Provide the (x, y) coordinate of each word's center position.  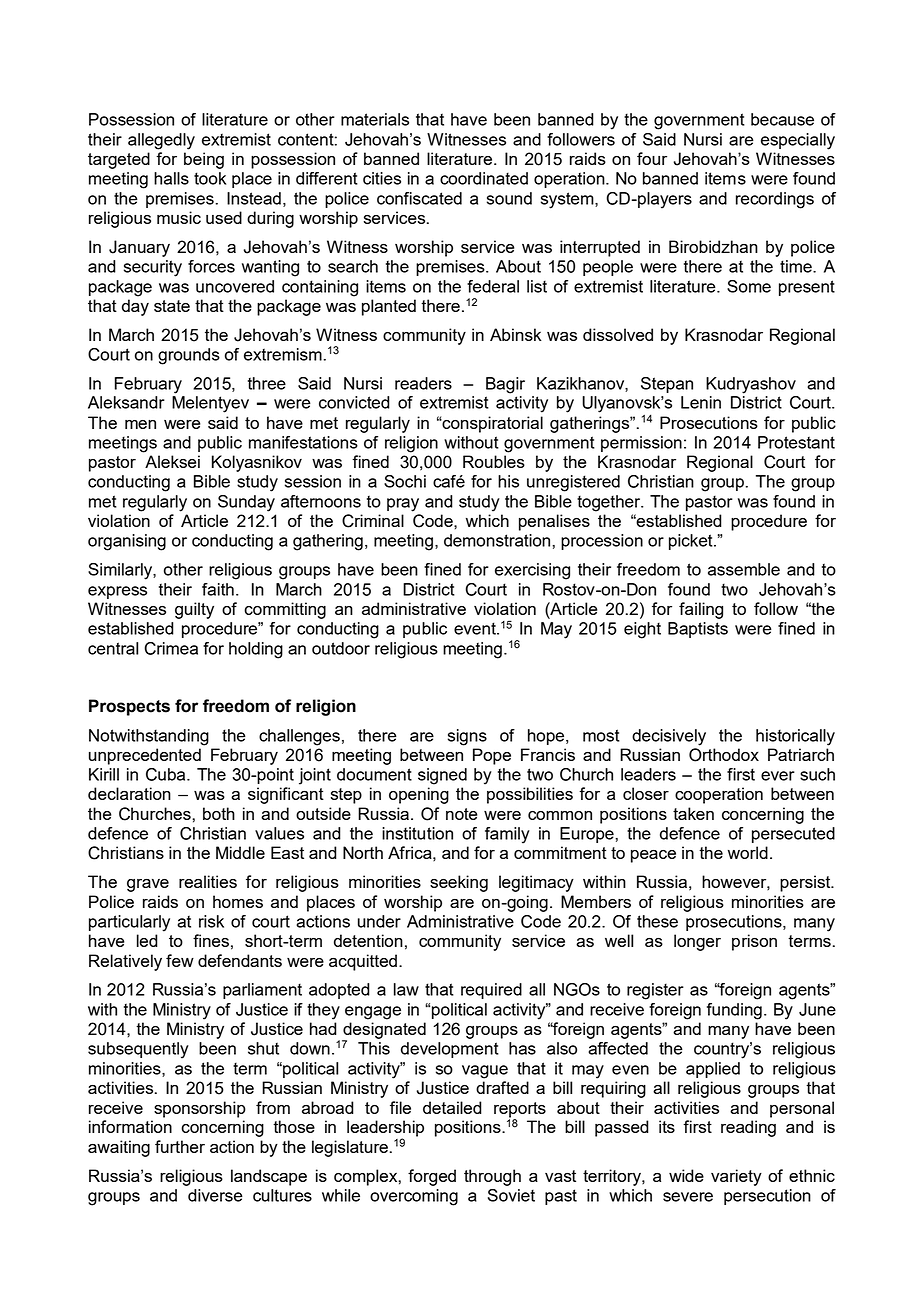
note (461, 814)
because (782, 119)
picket (692, 542)
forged (432, 1177)
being (204, 160)
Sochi (405, 481)
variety (736, 1177)
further (180, 1146)
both (219, 813)
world (748, 852)
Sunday (246, 503)
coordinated (484, 178)
